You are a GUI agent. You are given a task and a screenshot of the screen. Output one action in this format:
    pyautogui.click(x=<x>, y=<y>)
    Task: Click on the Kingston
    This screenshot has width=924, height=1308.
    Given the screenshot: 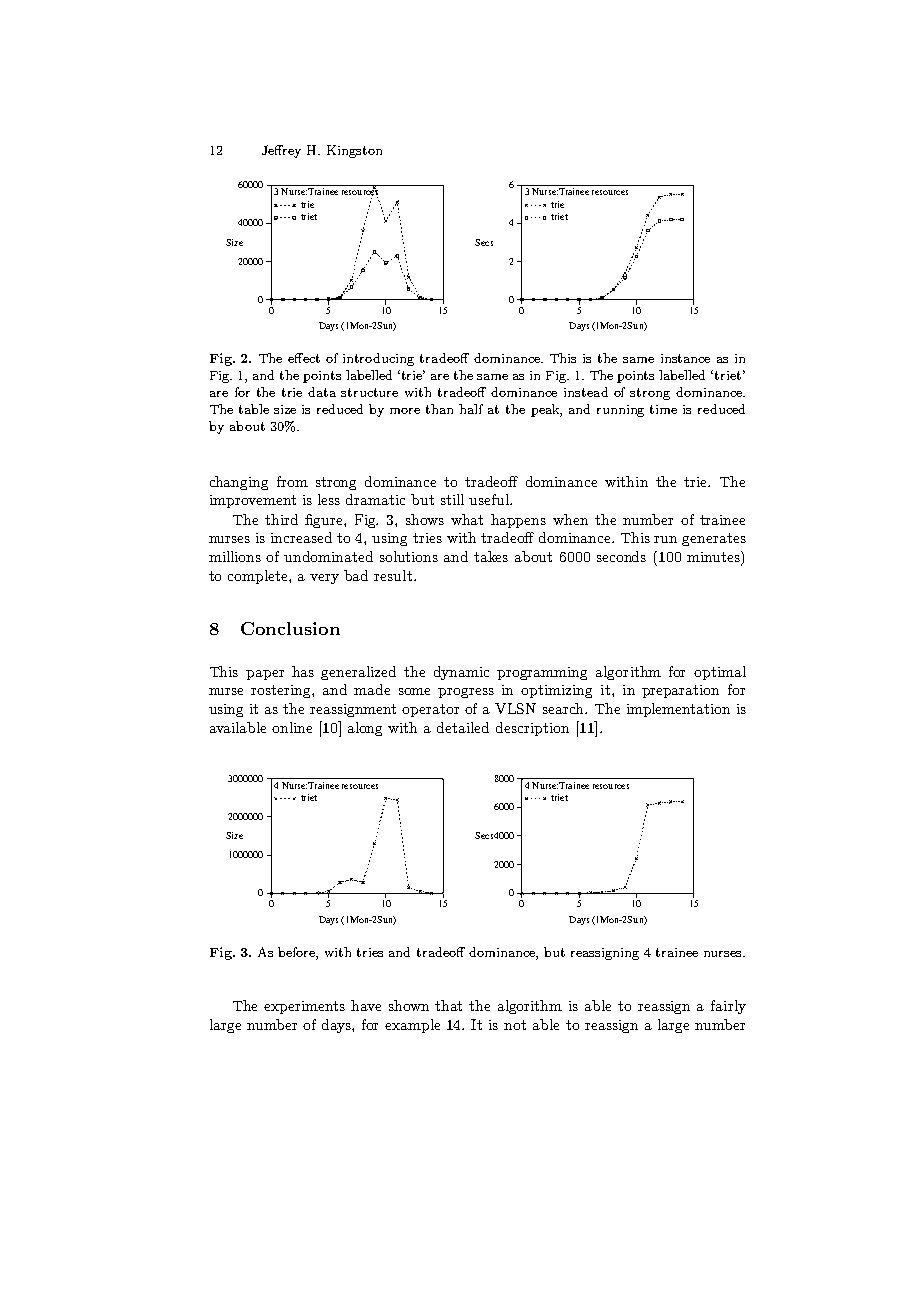 What is the action you would take?
    pyautogui.click(x=354, y=151)
